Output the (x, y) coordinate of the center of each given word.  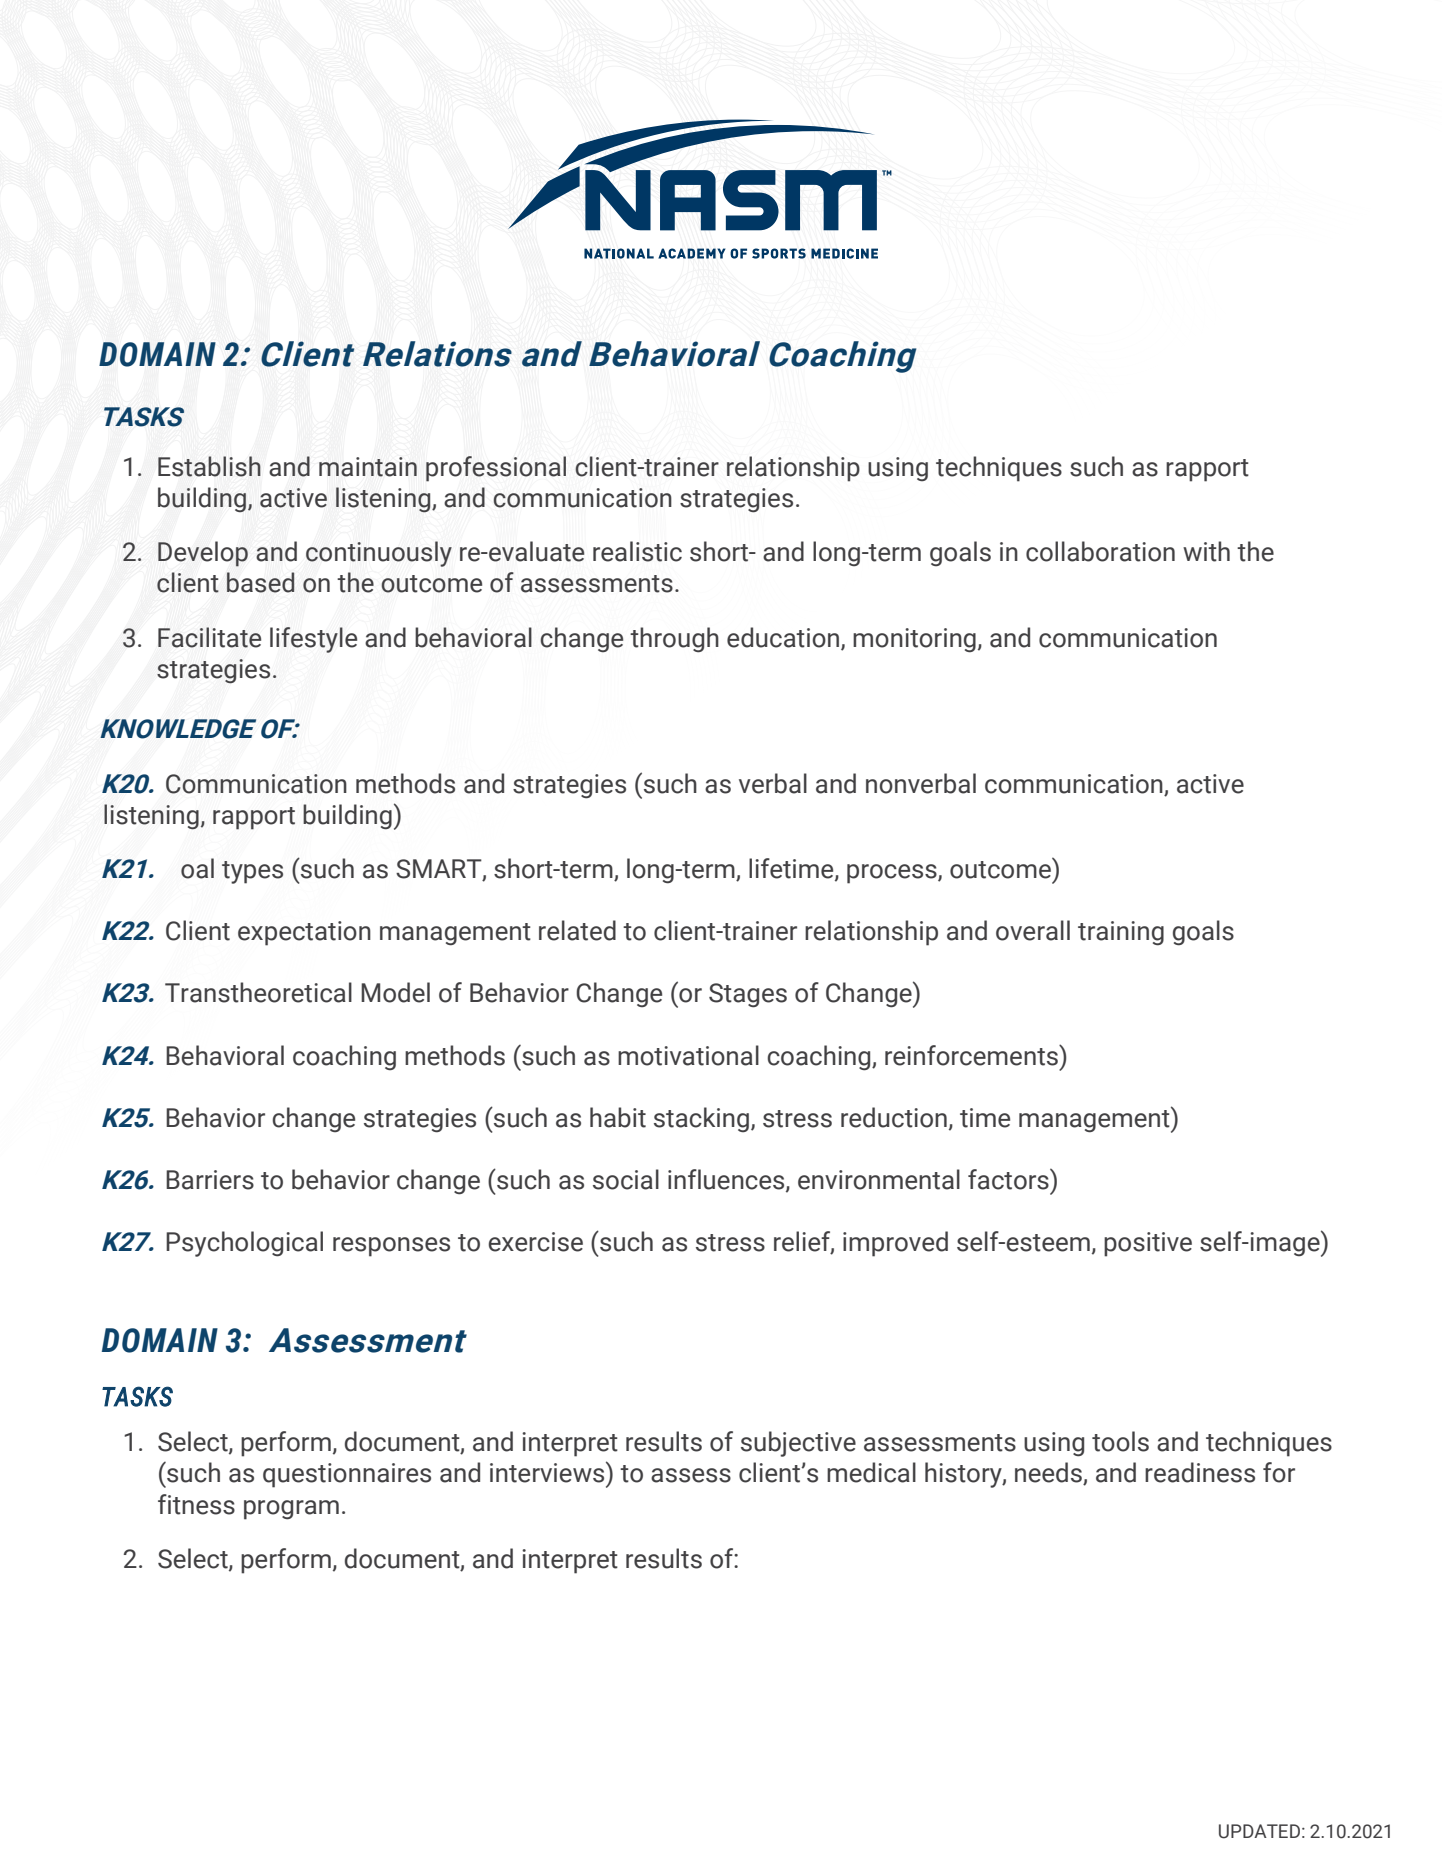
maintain (368, 467)
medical (871, 1472)
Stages (748, 995)
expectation (304, 933)
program (291, 1510)
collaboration (1100, 551)
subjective (798, 1444)
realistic (637, 551)
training (1121, 933)
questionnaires (347, 1475)
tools (1120, 1441)
